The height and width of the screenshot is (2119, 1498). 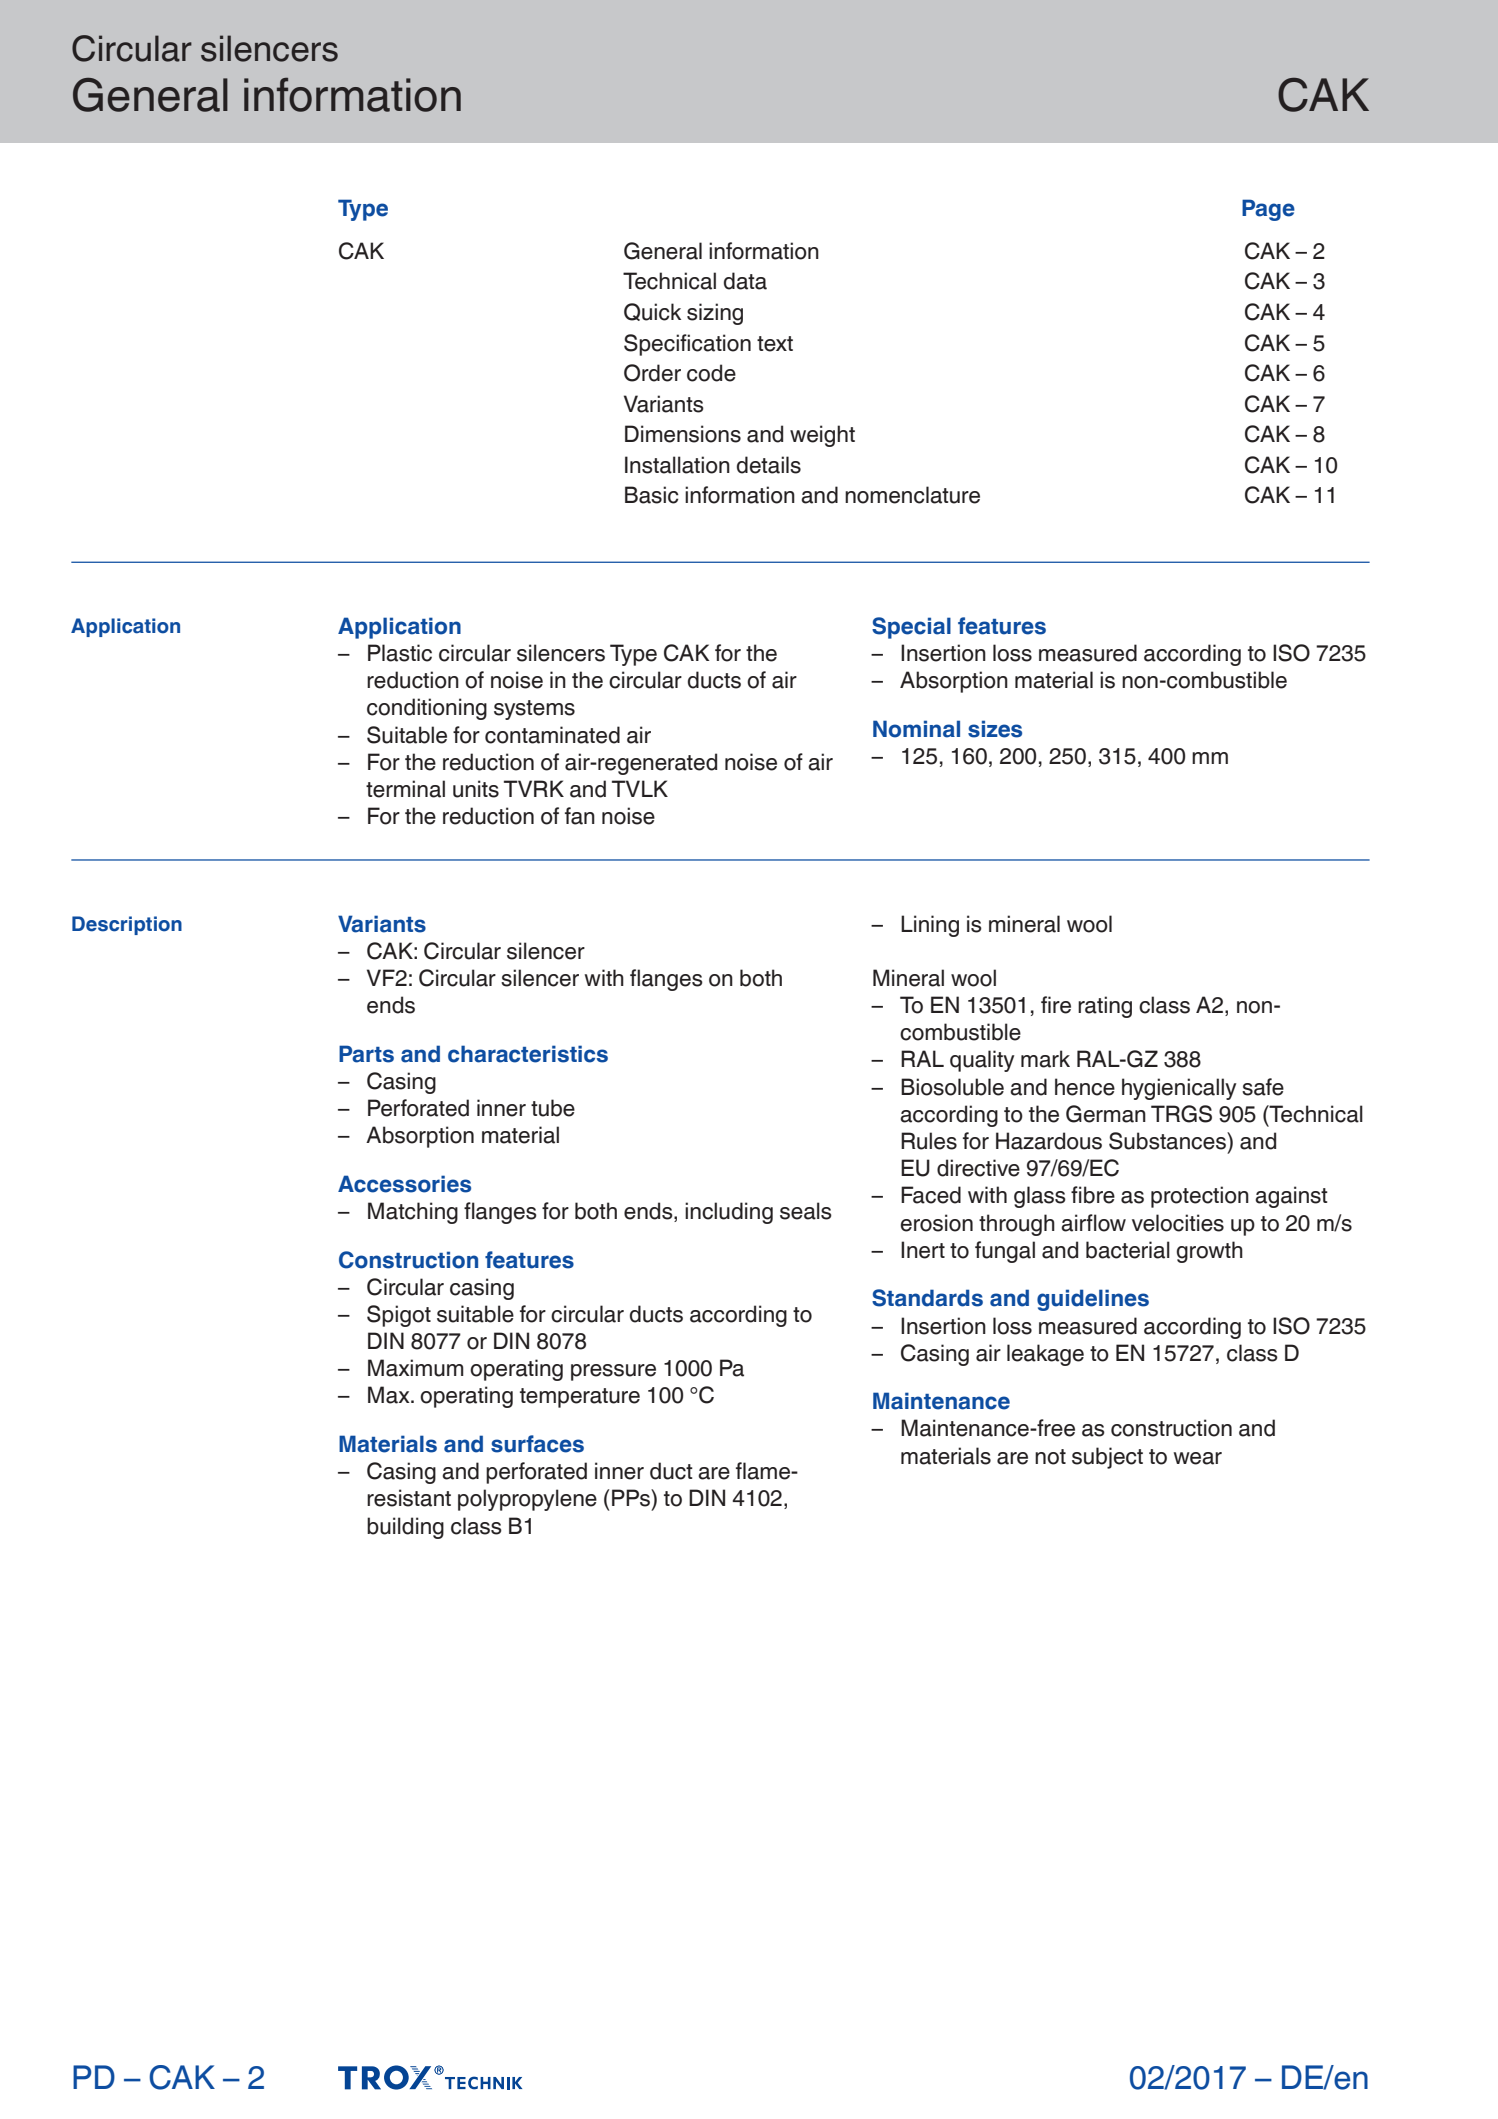 What do you see at coordinates (652, 312) in the screenshot?
I see `Quick` at bounding box center [652, 312].
